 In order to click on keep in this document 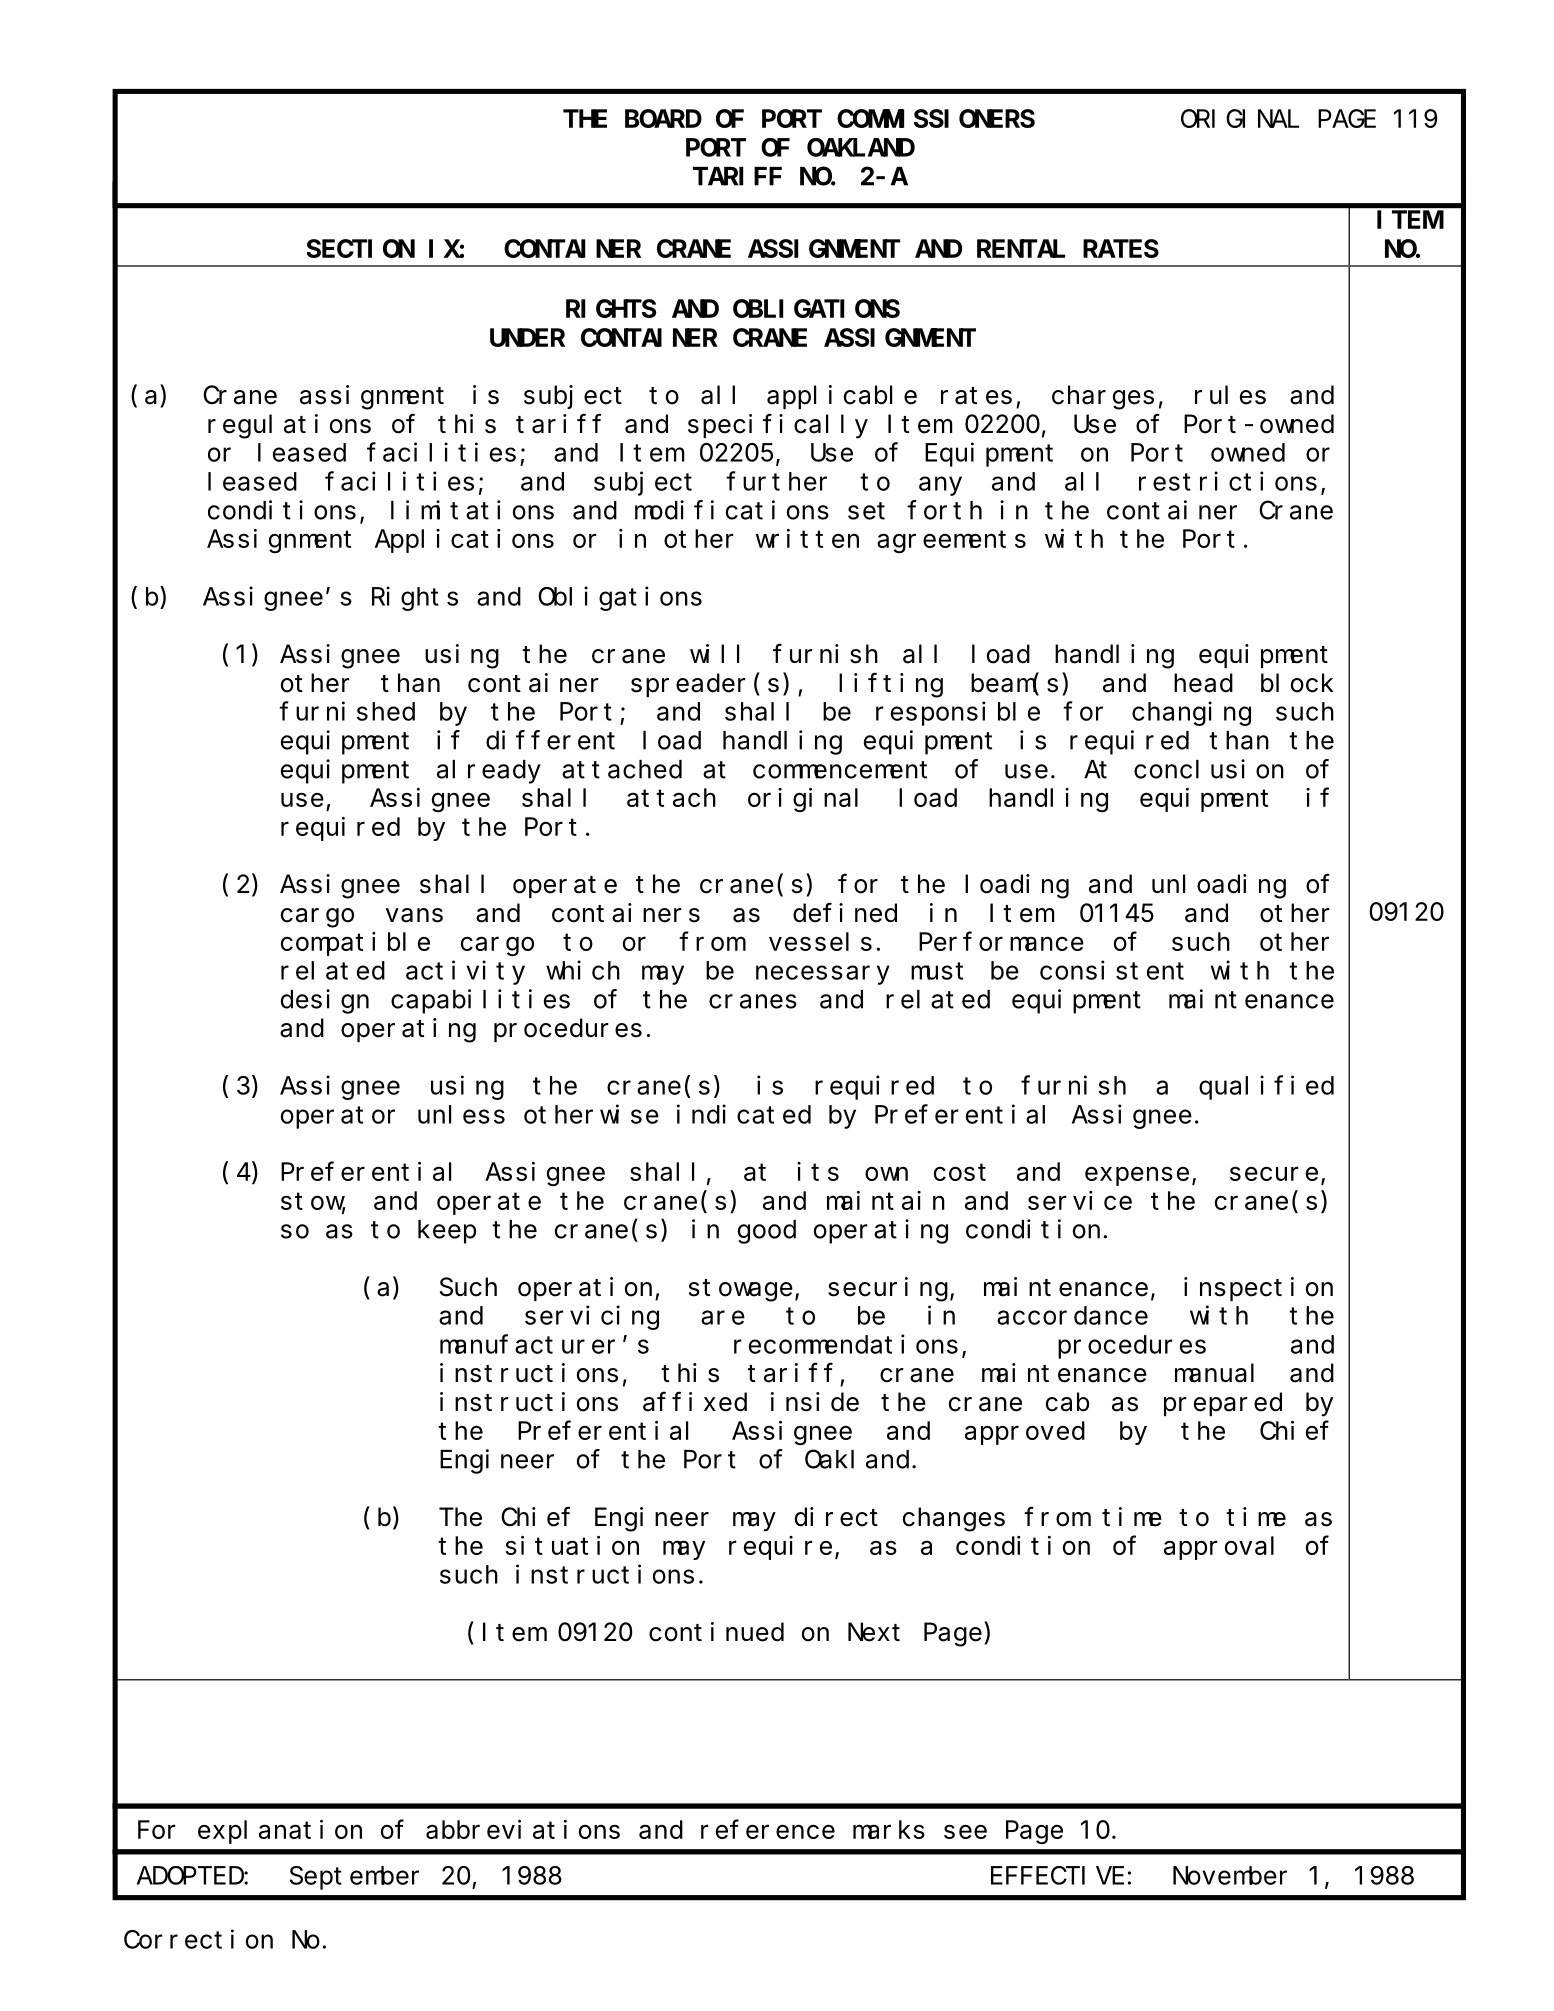, I will do `click(447, 1232)`.
